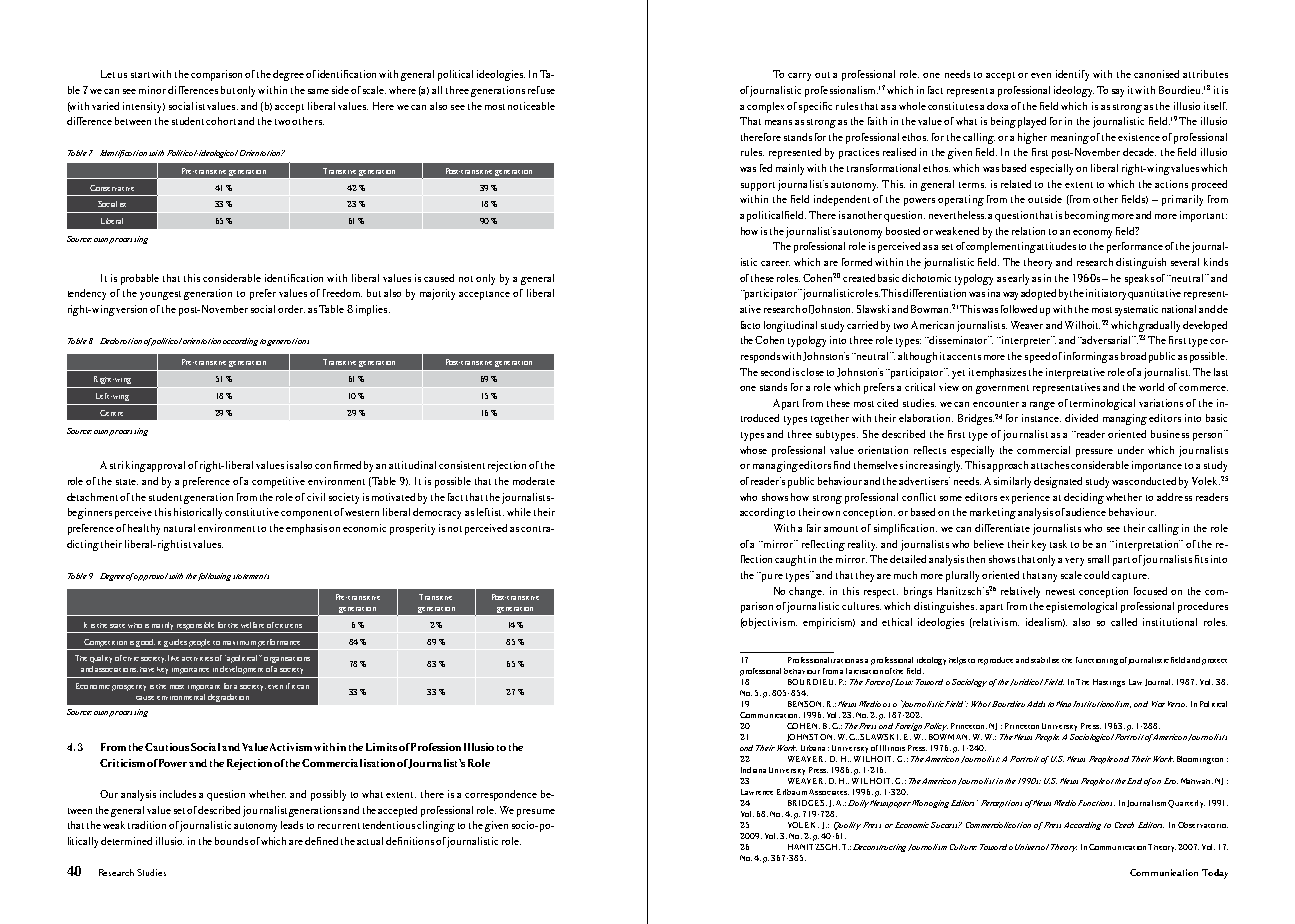 Image resolution: width=1295 pixels, height=924 pixels. What do you see at coordinates (231, 841) in the screenshot?
I see `bounds` at bounding box center [231, 841].
